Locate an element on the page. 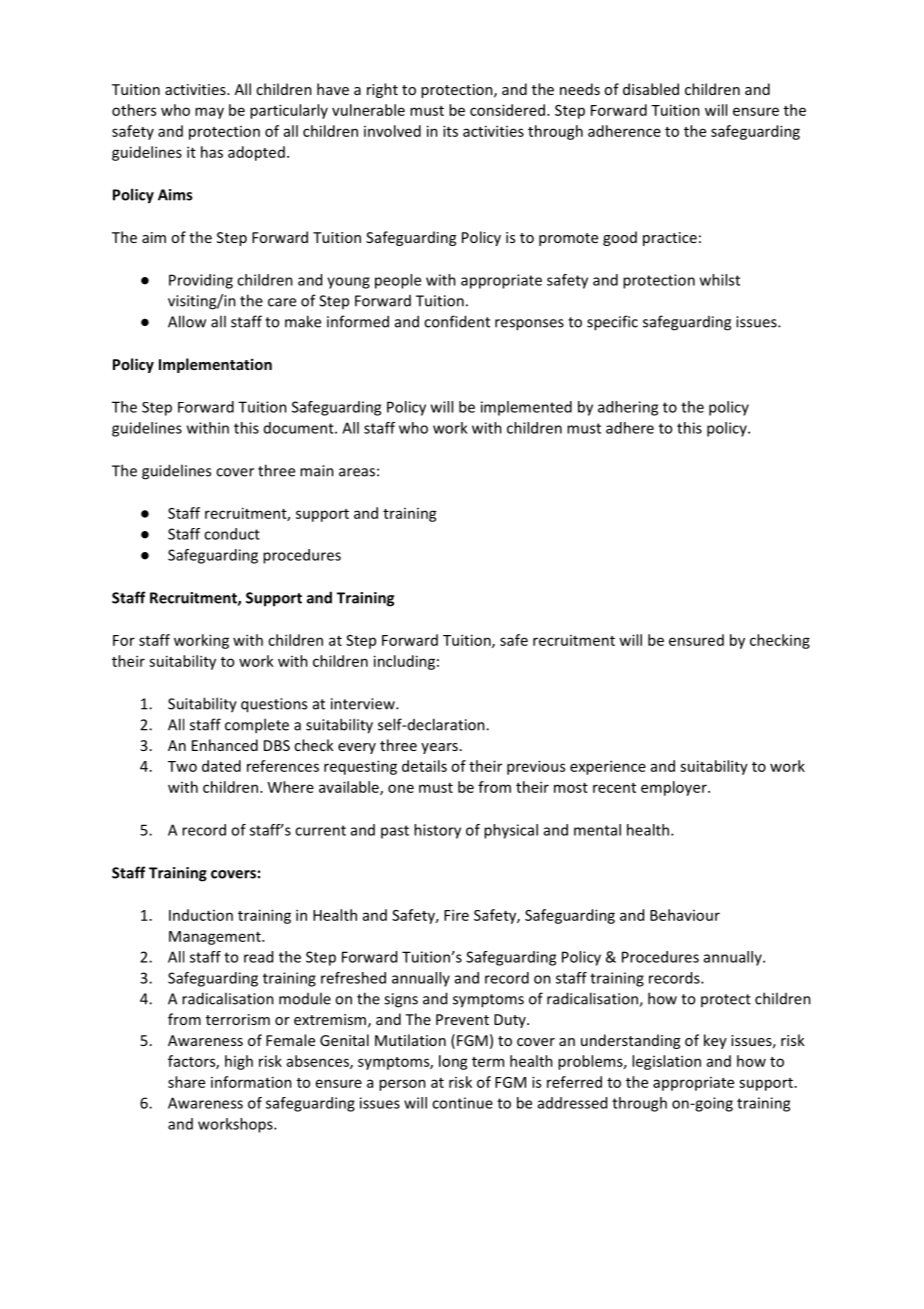 The width and height of the page is (924, 1309). experience is located at coordinates (608, 767).
